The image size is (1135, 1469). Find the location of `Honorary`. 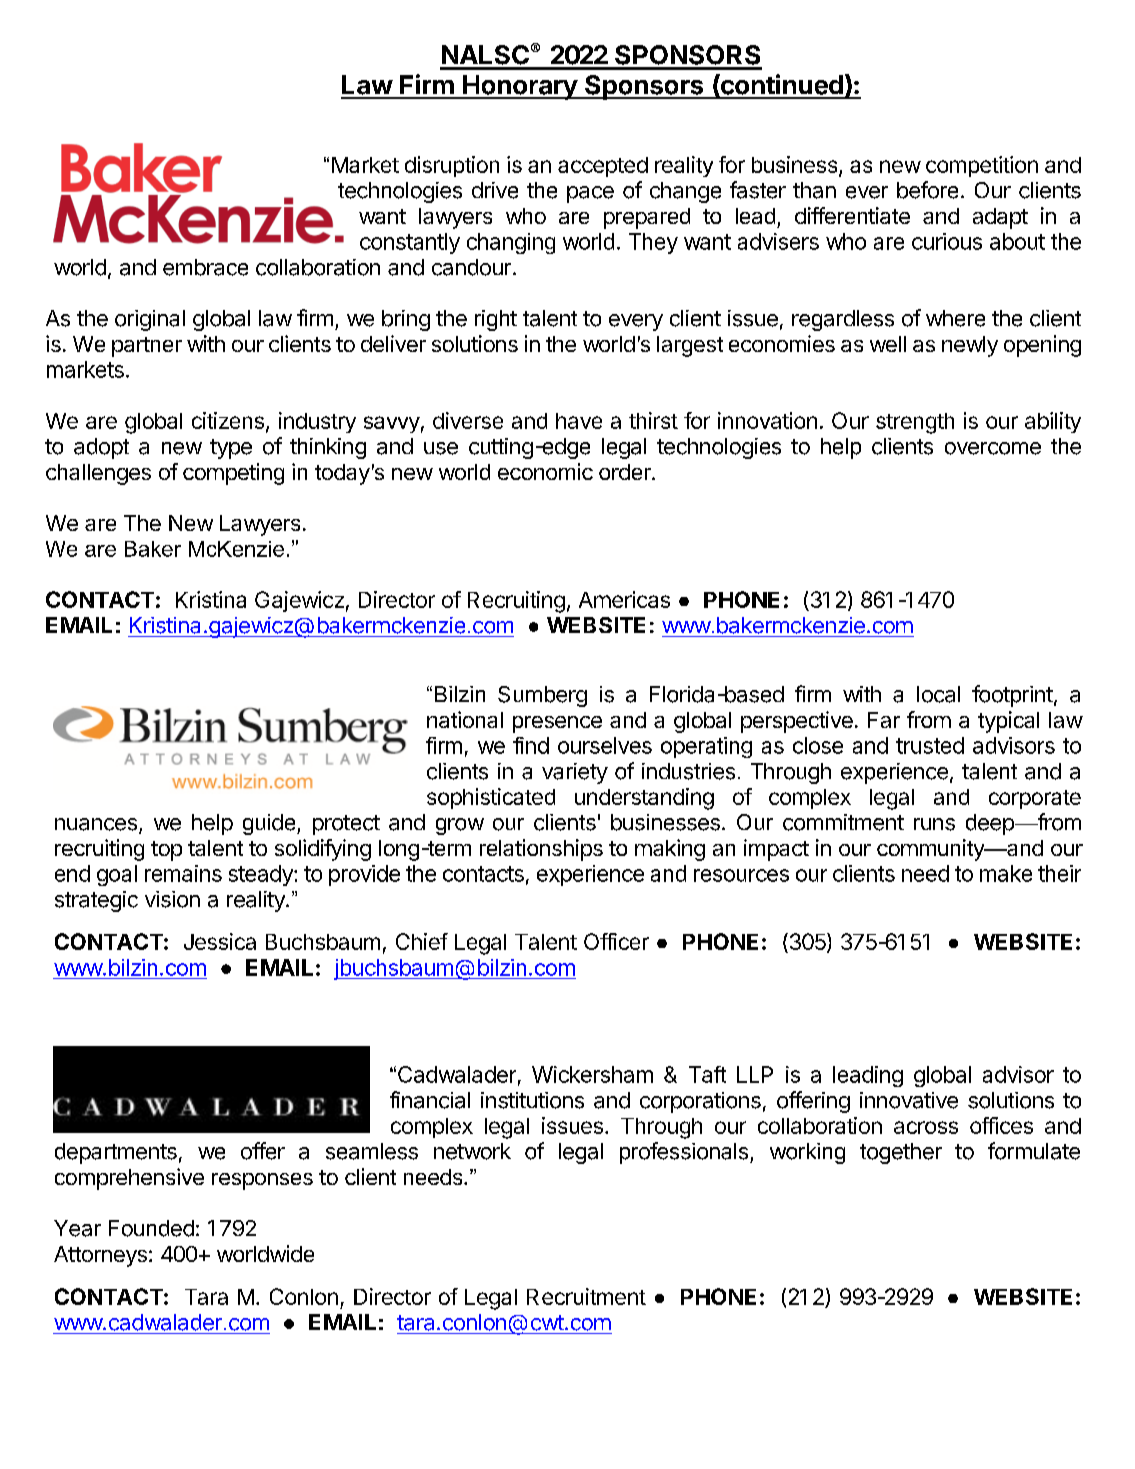

Honorary is located at coordinates (520, 87).
